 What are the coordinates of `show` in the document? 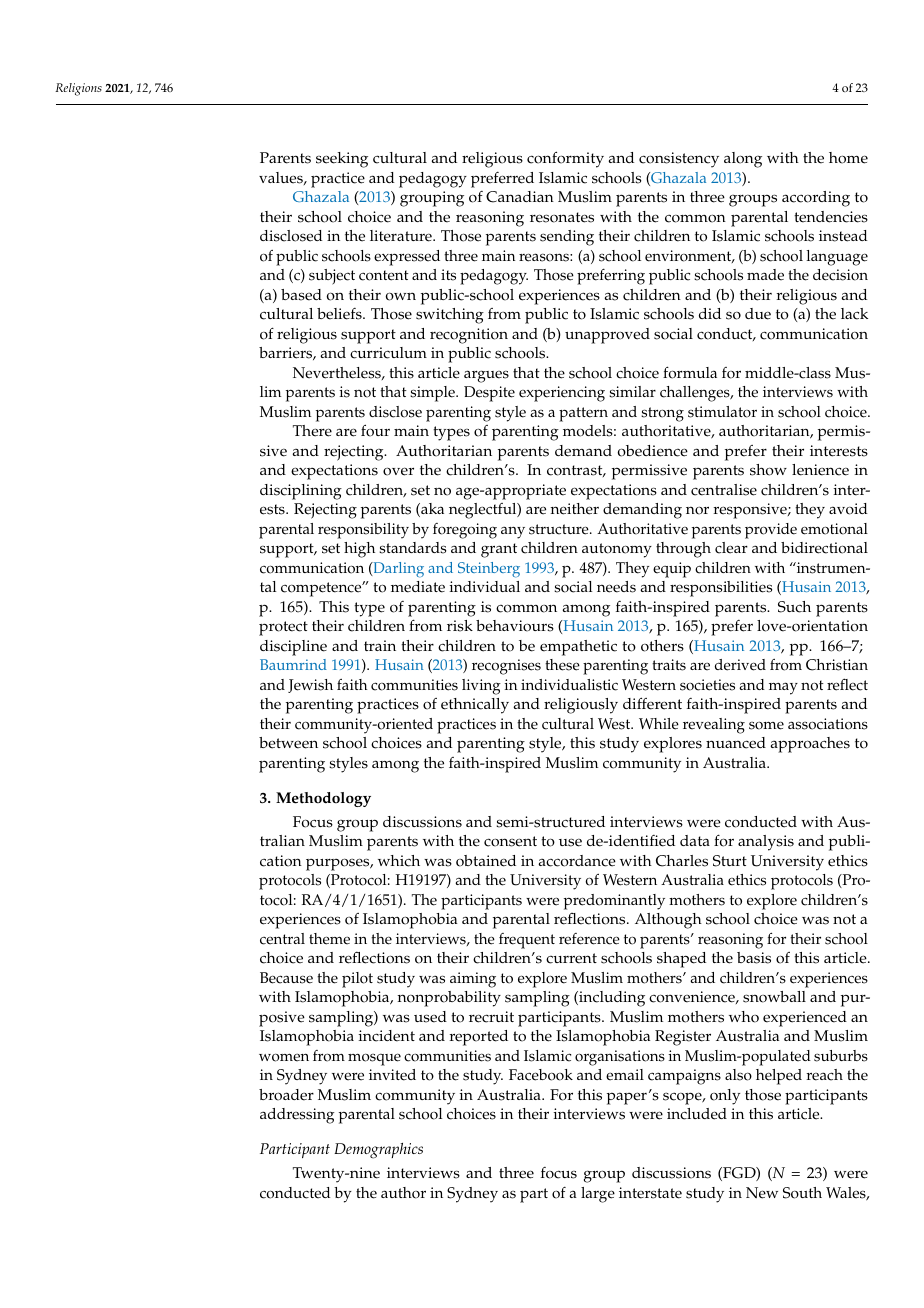 It's located at (768, 470).
